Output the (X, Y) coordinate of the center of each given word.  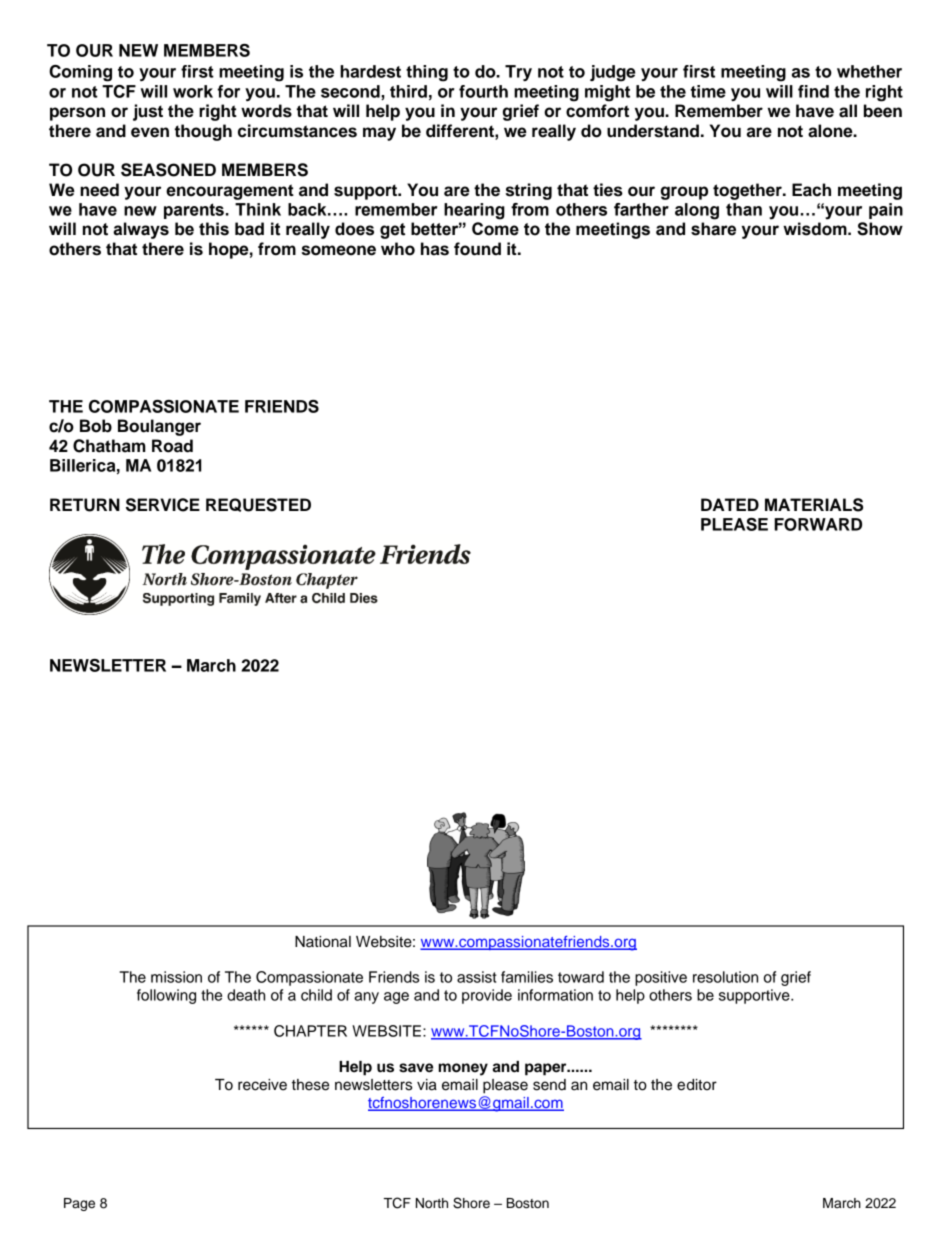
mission (176, 977)
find (813, 91)
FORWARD (818, 524)
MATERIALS (814, 505)
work (193, 91)
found (477, 249)
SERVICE (163, 505)
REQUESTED (258, 505)
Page (79, 1204)
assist (477, 977)
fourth (483, 91)
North (432, 1203)
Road (172, 446)
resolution (725, 977)
